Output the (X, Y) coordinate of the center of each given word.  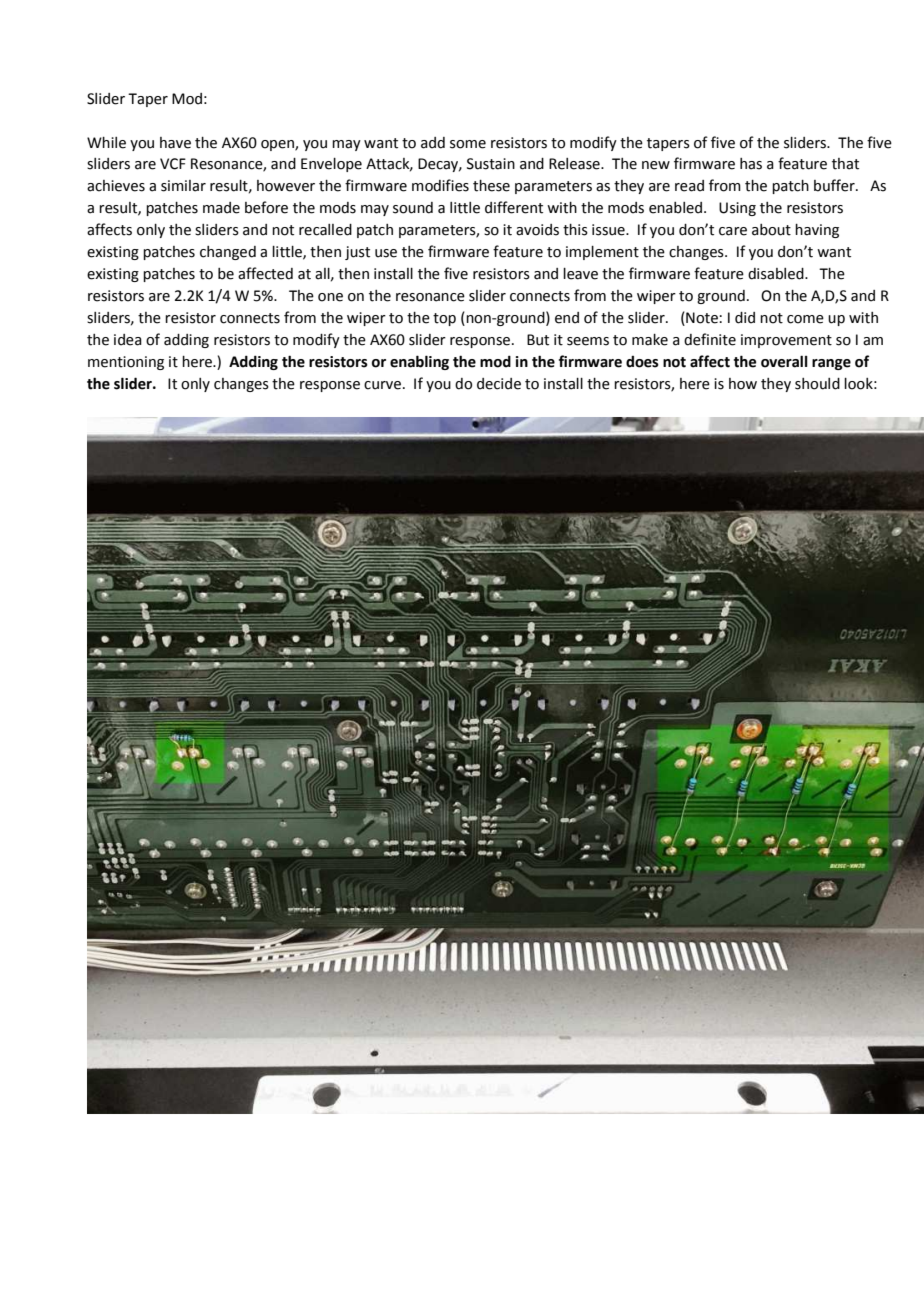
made (221, 208)
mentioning (126, 363)
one (330, 297)
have (175, 143)
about (771, 230)
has (751, 164)
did (745, 318)
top (444, 319)
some (468, 144)
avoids (537, 230)
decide (499, 384)
